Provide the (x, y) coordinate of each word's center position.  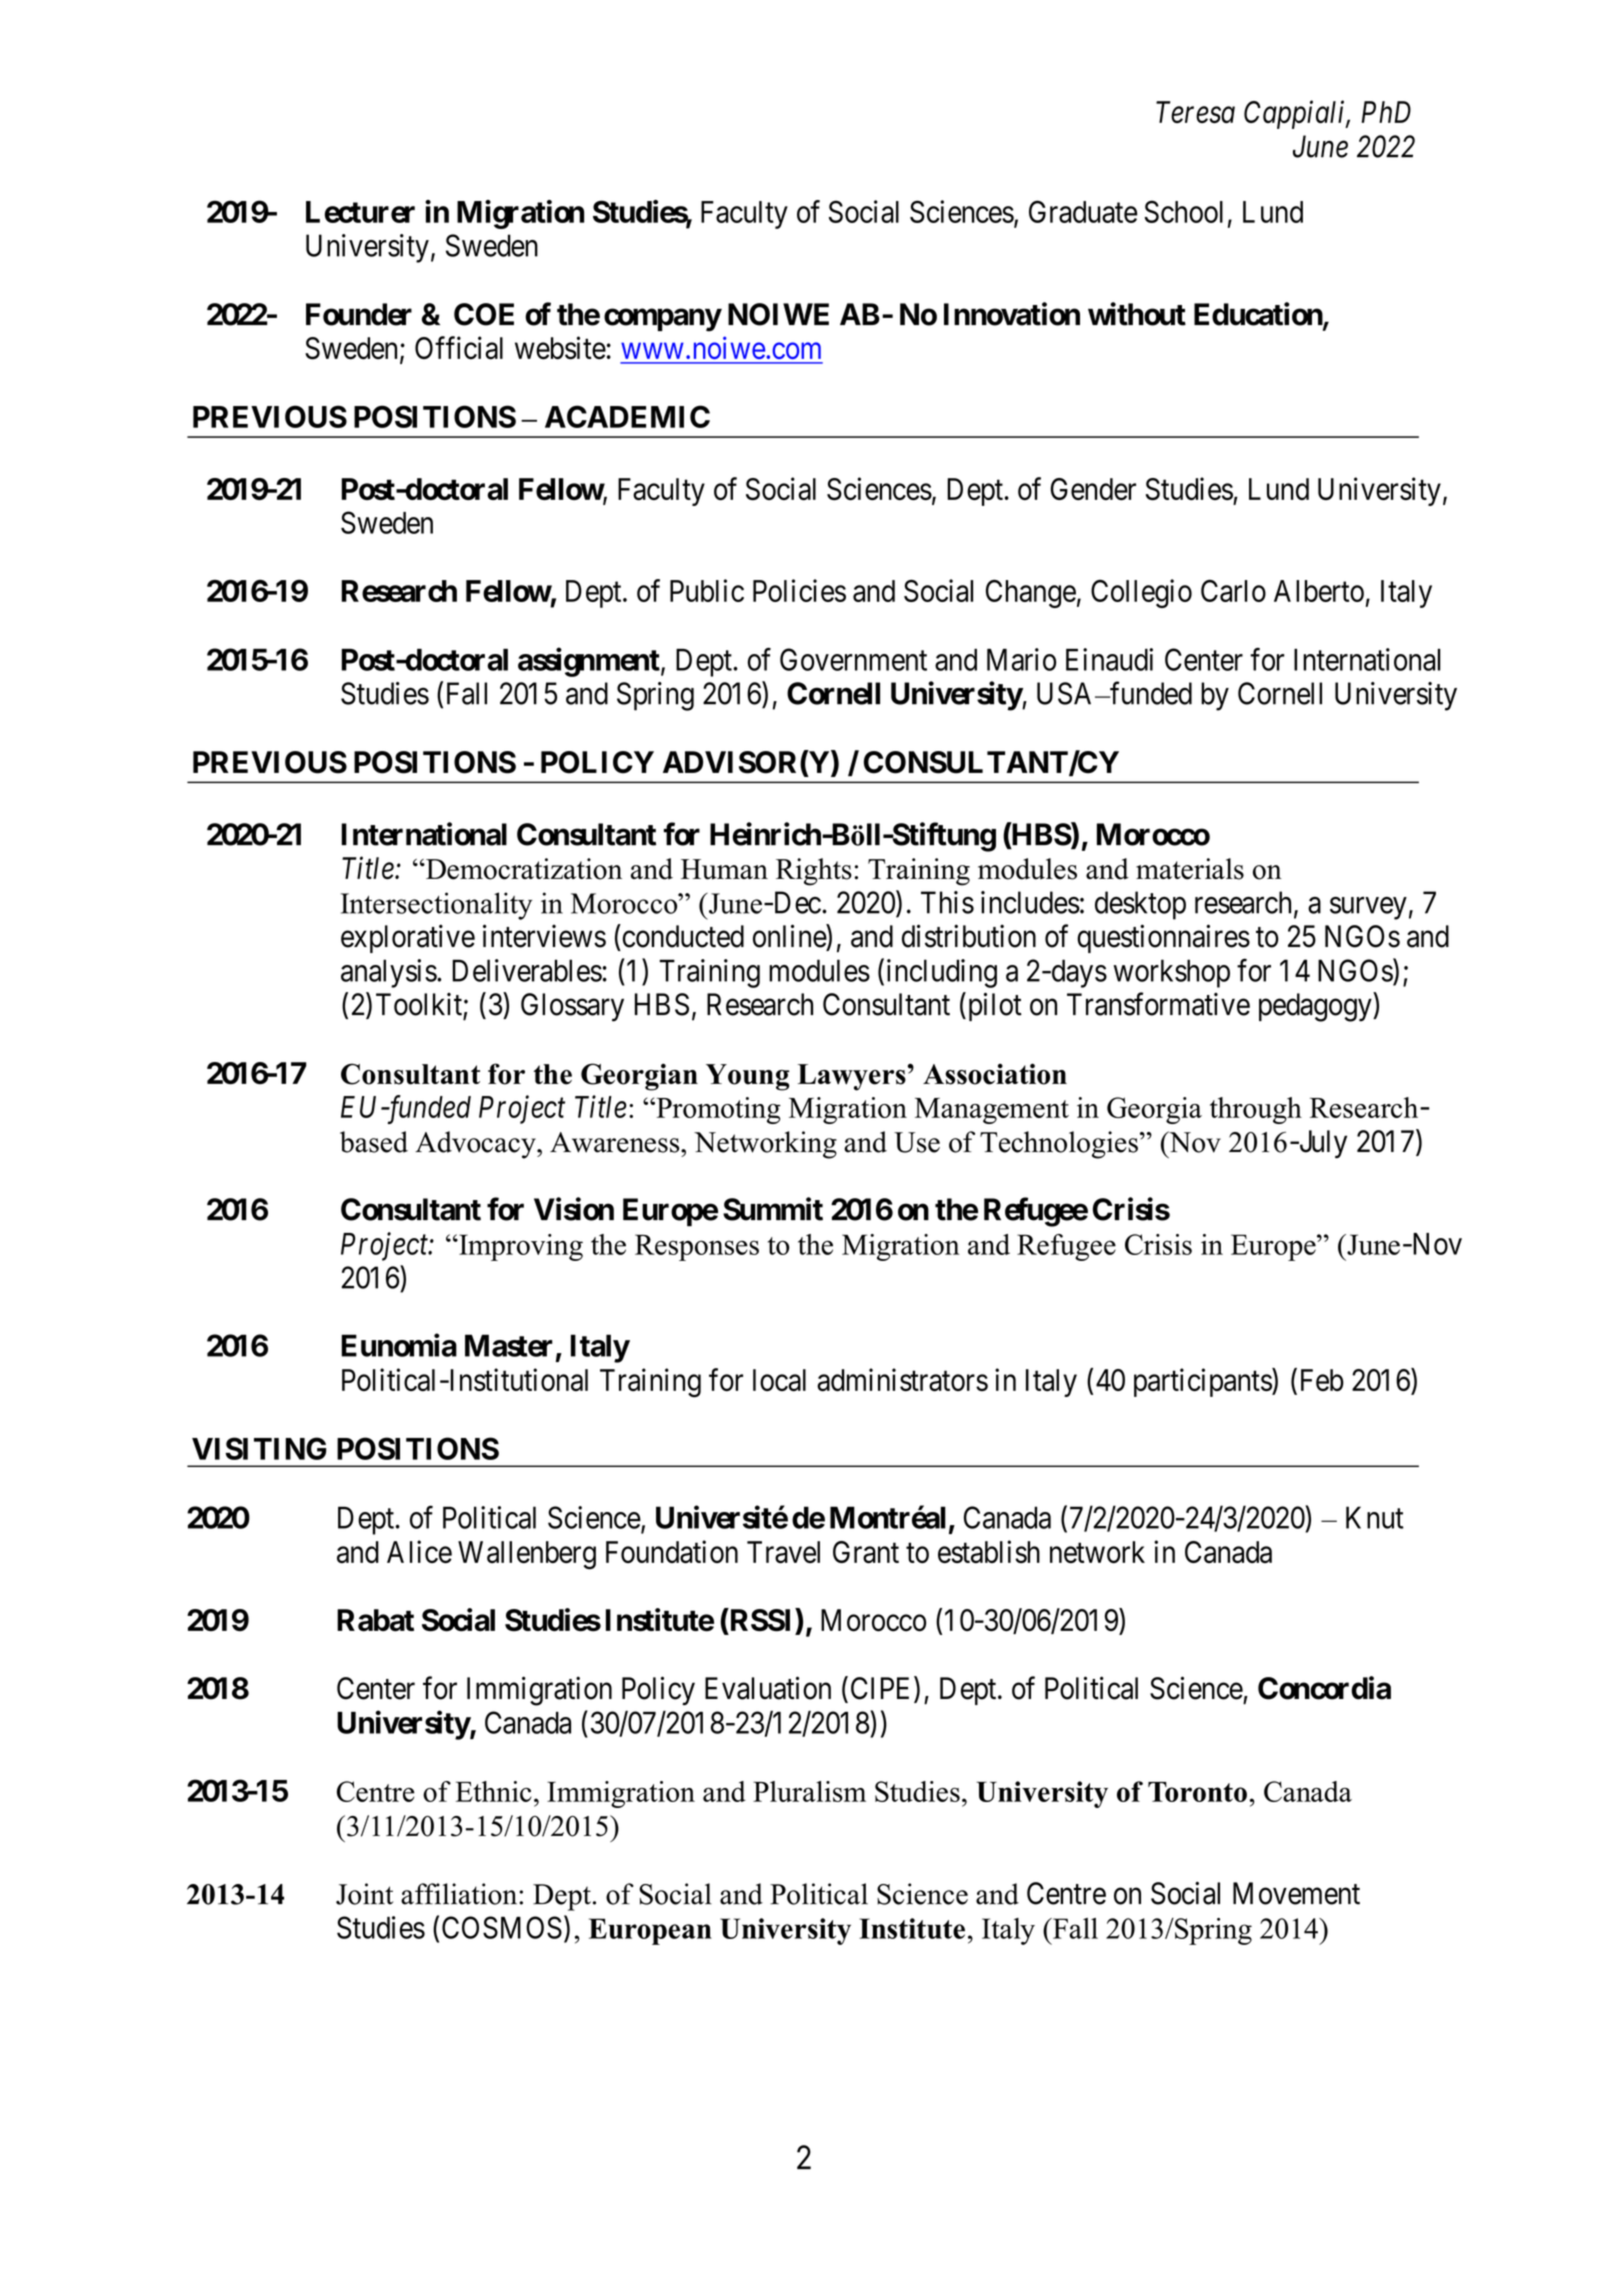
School (1183, 211)
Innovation (1012, 314)
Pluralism (809, 1791)
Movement (1296, 1893)
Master (509, 1345)
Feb (1322, 1380)
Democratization (523, 869)
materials (1190, 869)
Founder (359, 314)
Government (853, 659)
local (779, 1380)
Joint (364, 1894)
